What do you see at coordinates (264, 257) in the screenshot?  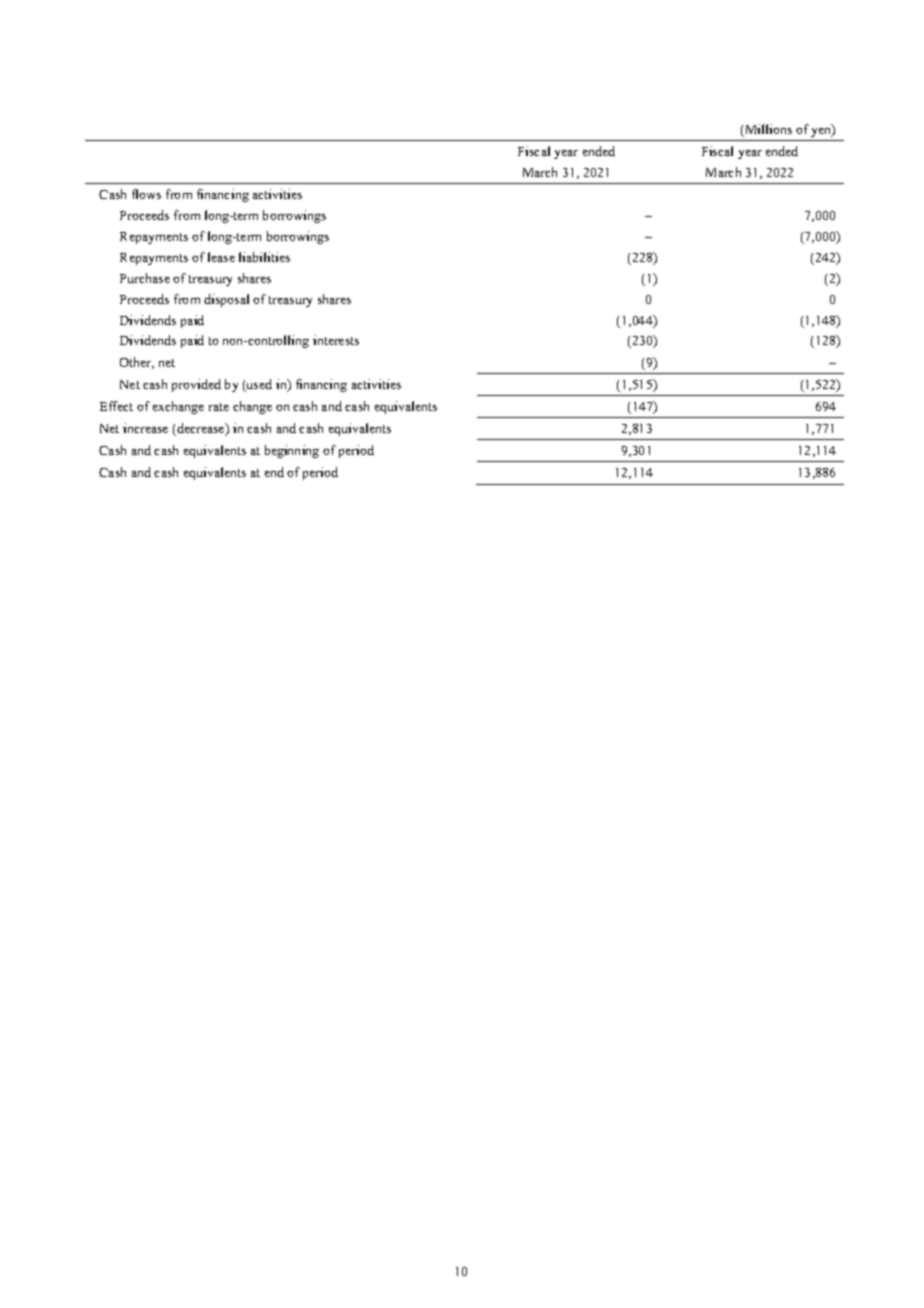 I see `liabilities` at bounding box center [264, 257].
